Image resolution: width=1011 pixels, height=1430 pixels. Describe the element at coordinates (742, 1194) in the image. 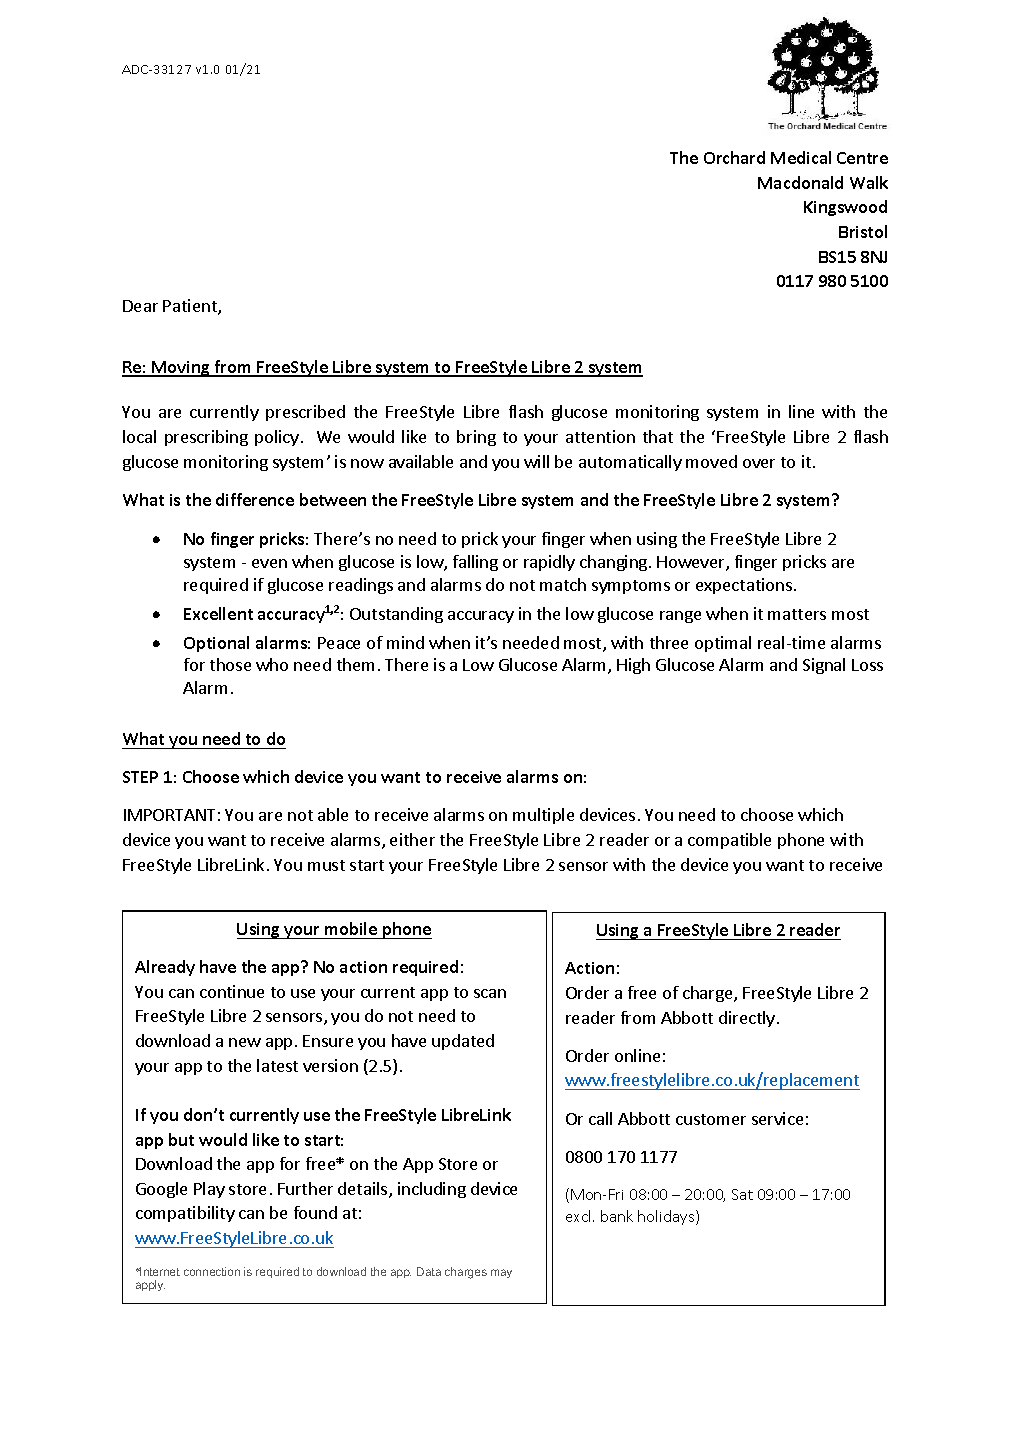

I see `Sat` at that location.
